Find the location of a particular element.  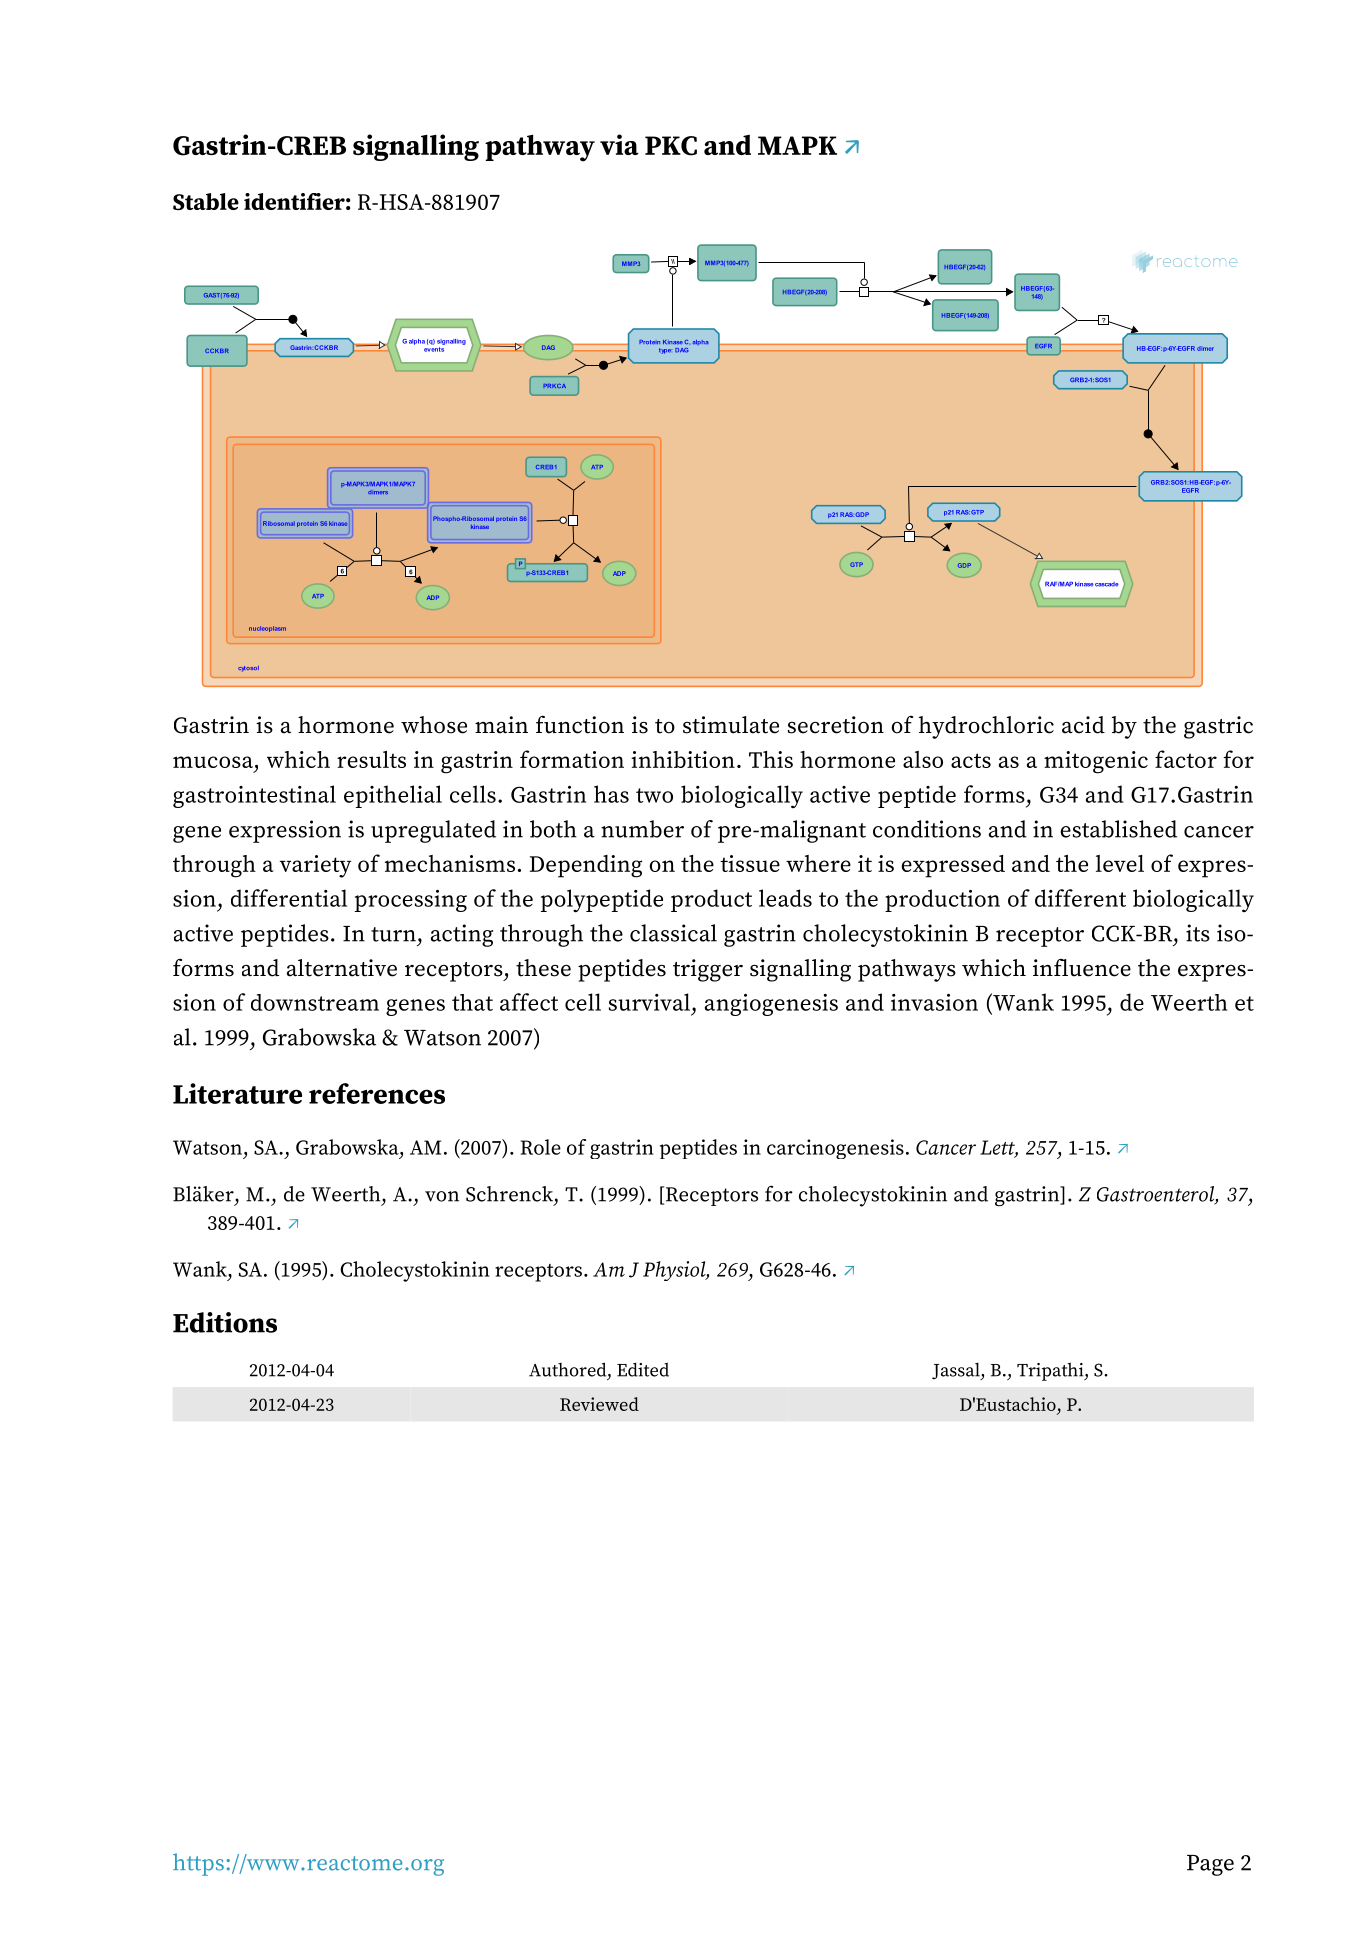

results is located at coordinates (371, 759).
